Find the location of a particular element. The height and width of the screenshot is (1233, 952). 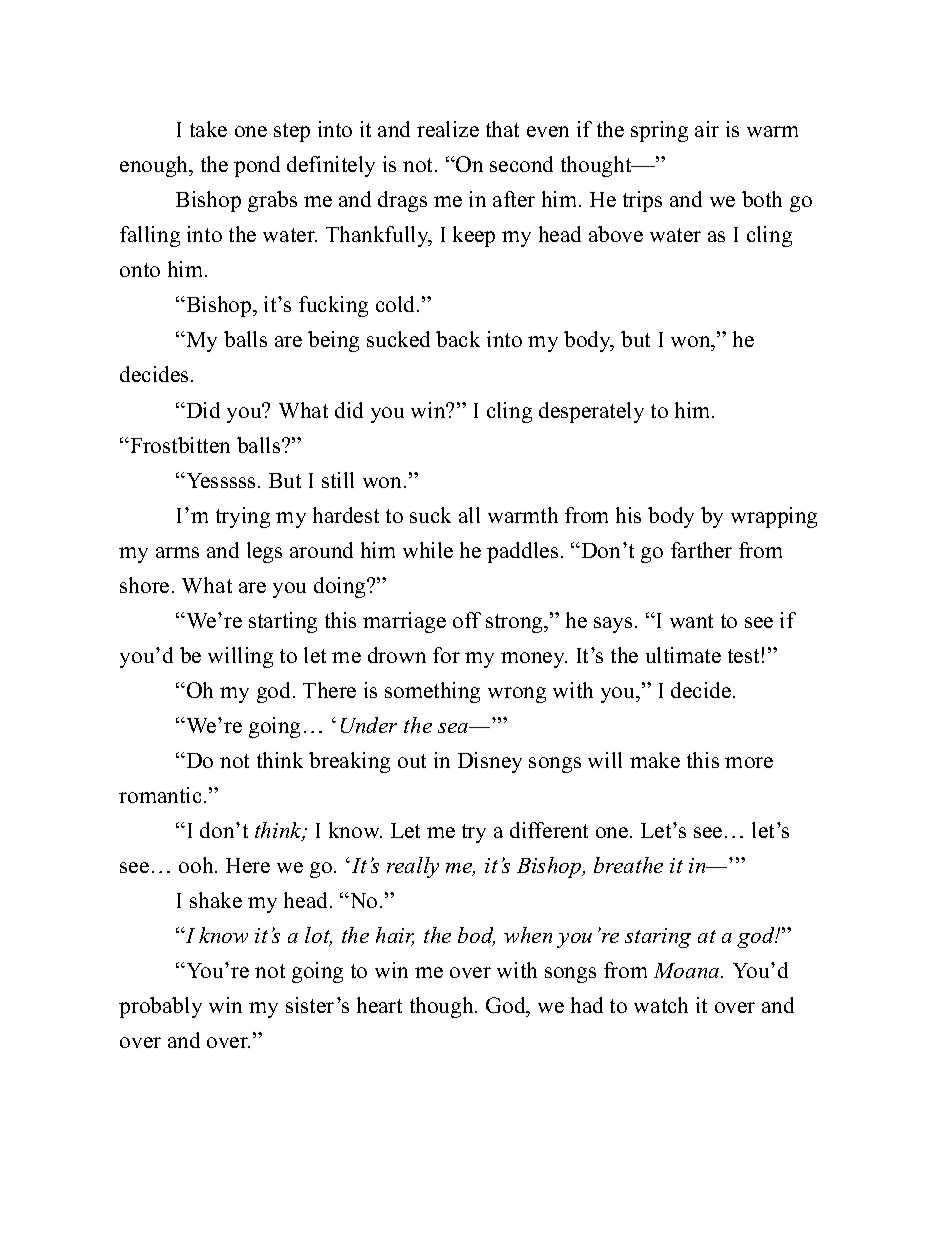

spring is located at coordinates (659, 131).
